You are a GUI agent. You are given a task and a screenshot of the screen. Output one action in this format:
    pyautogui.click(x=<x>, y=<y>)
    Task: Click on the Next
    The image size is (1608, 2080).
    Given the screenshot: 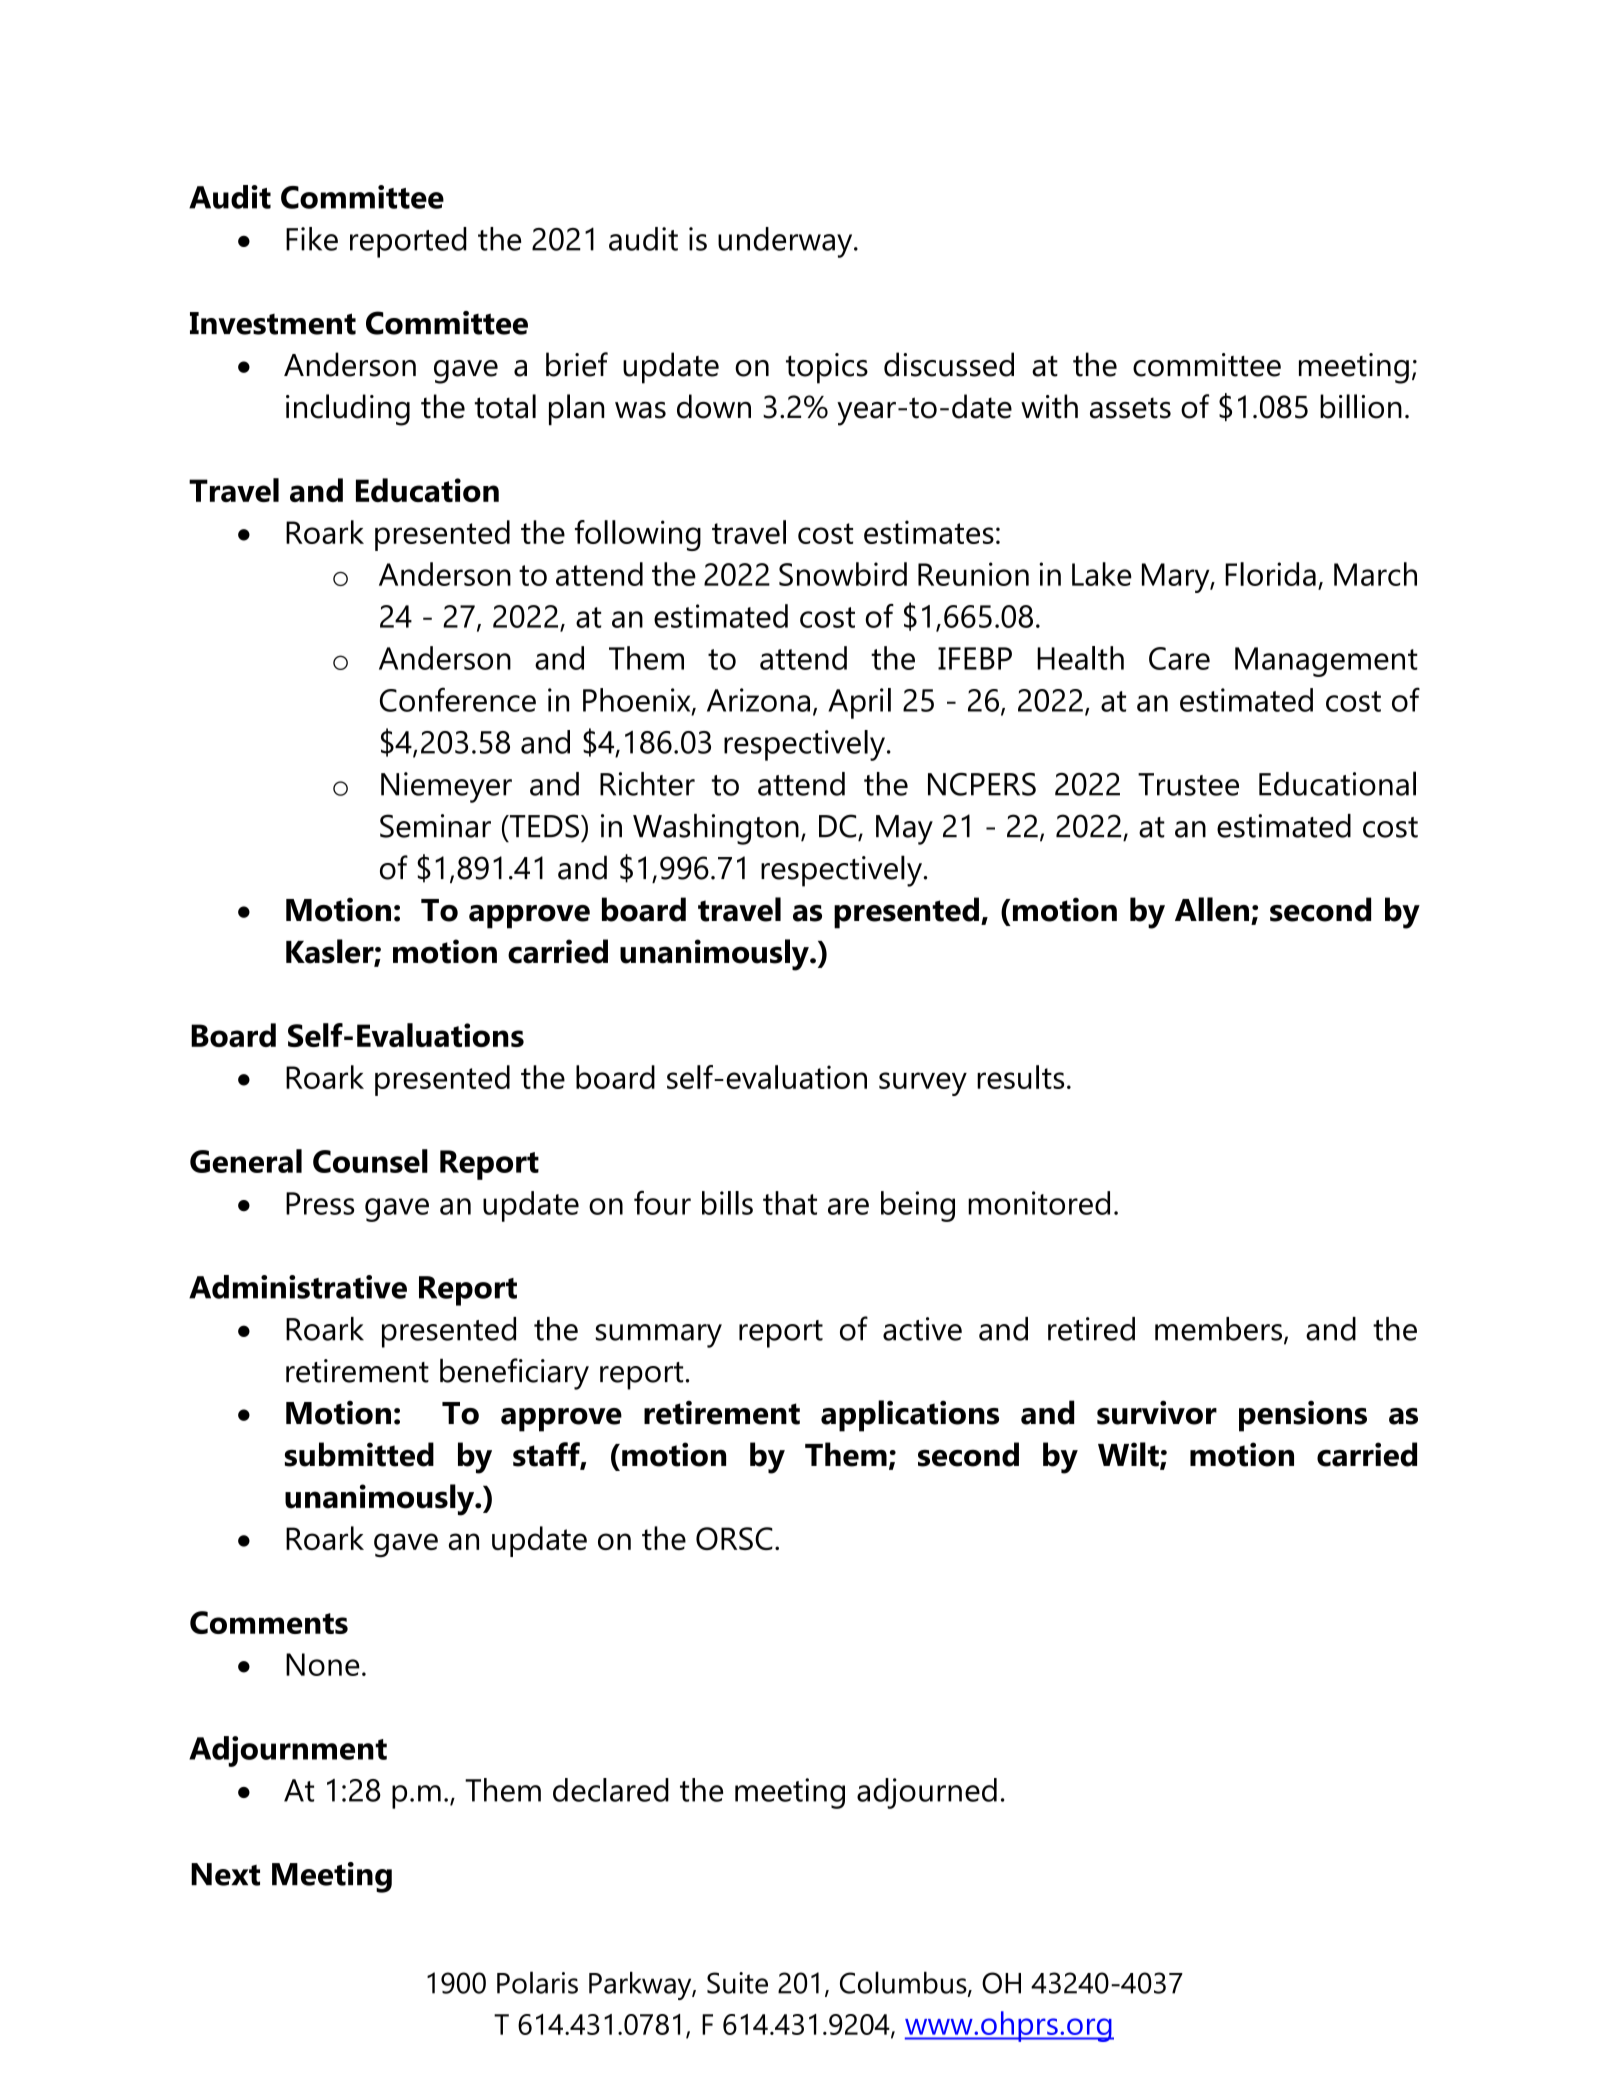 What is the action you would take?
    pyautogui.click(x=225, y=1874)
